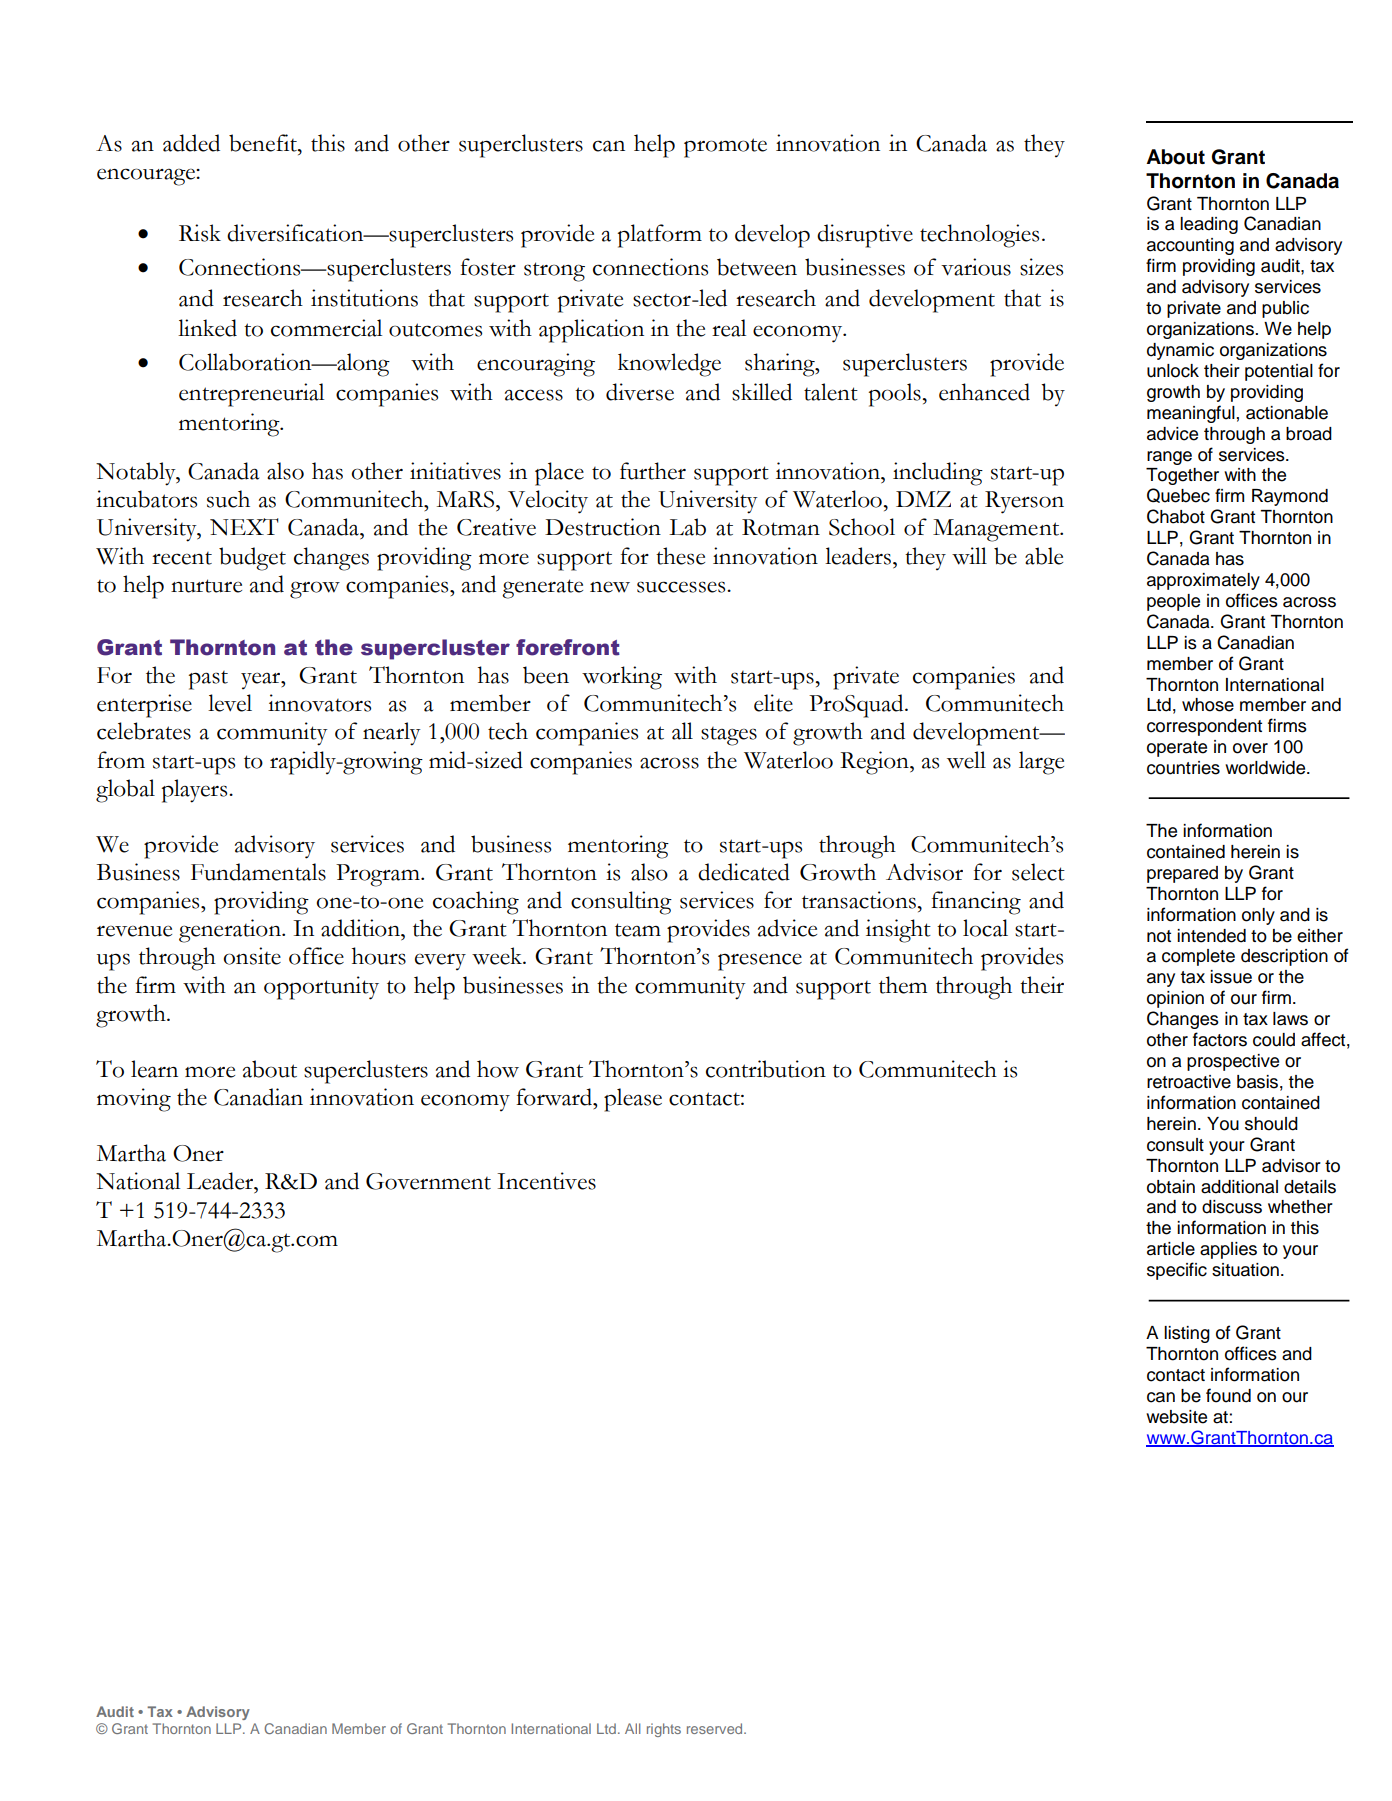 The image size is (1392, 1801). Describe the element at coordinates (716, 1728) in the image. I see `reserved` at that location.
